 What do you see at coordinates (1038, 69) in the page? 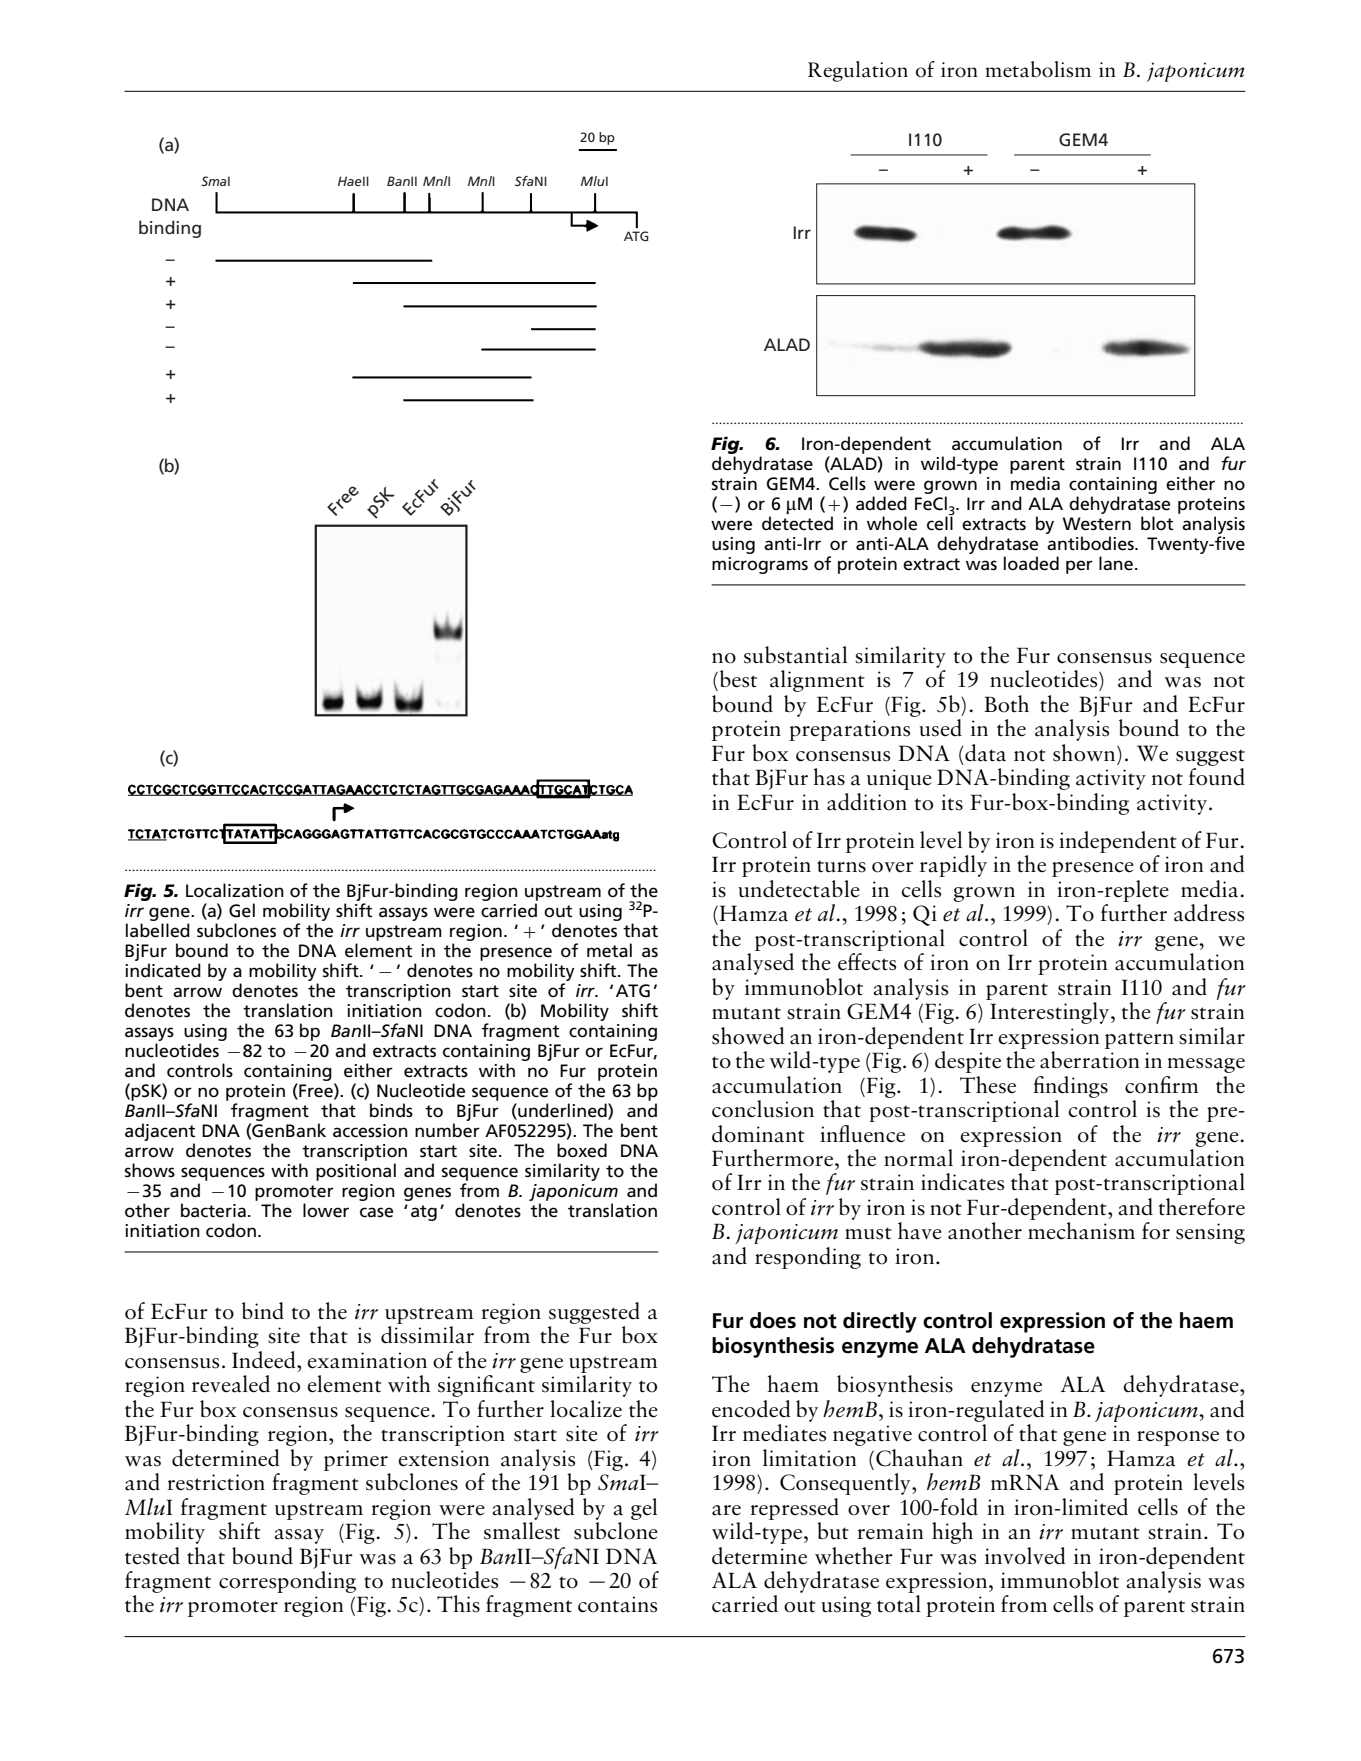
I see `metabolism` at bounding box center [1038, 69].
